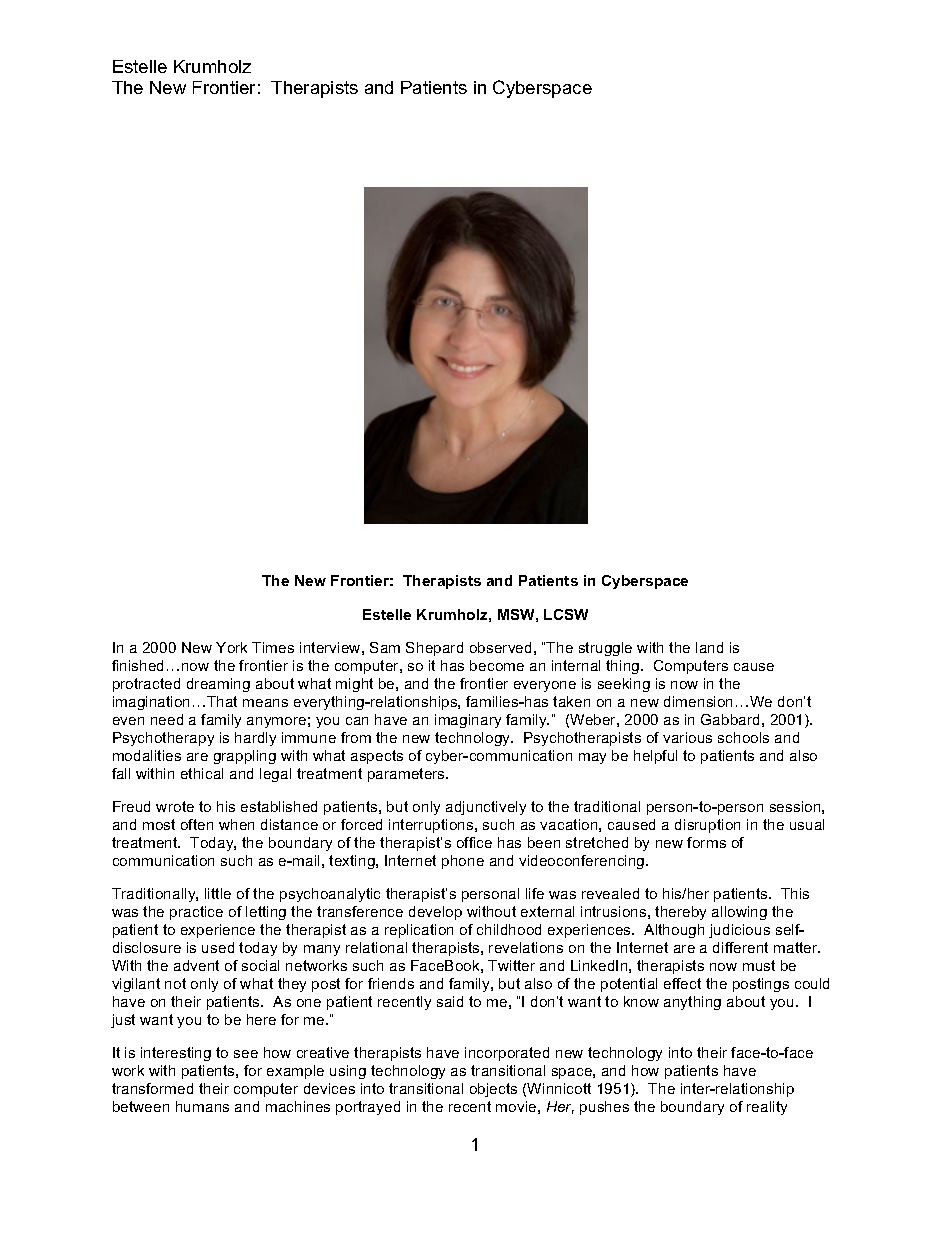 Image resolution: width=952 pixels, height=1233 pixels. Describe the element at coordinates (743, 737) in the image. I see `schools` at that location.
